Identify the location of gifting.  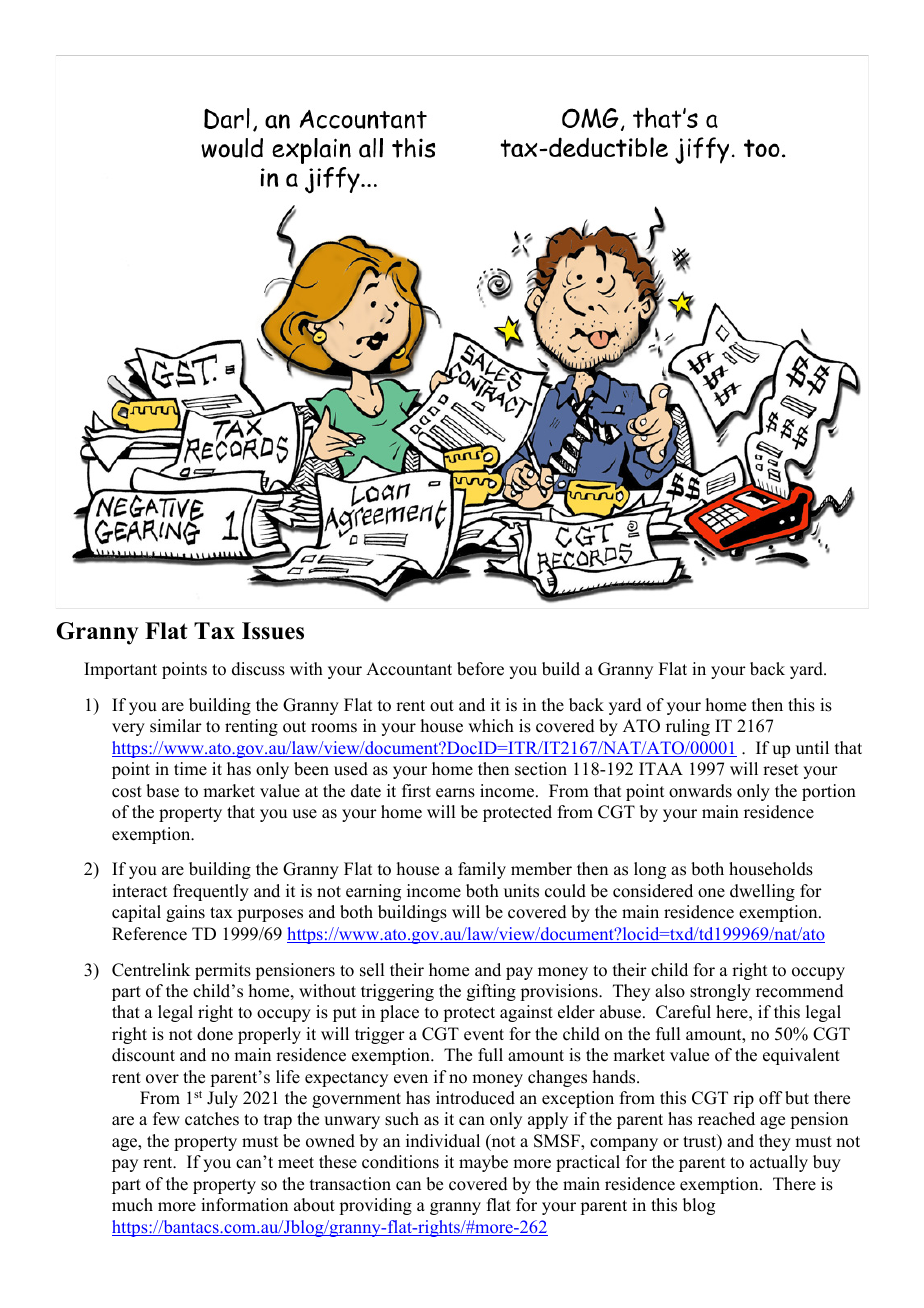
(491, 992).
